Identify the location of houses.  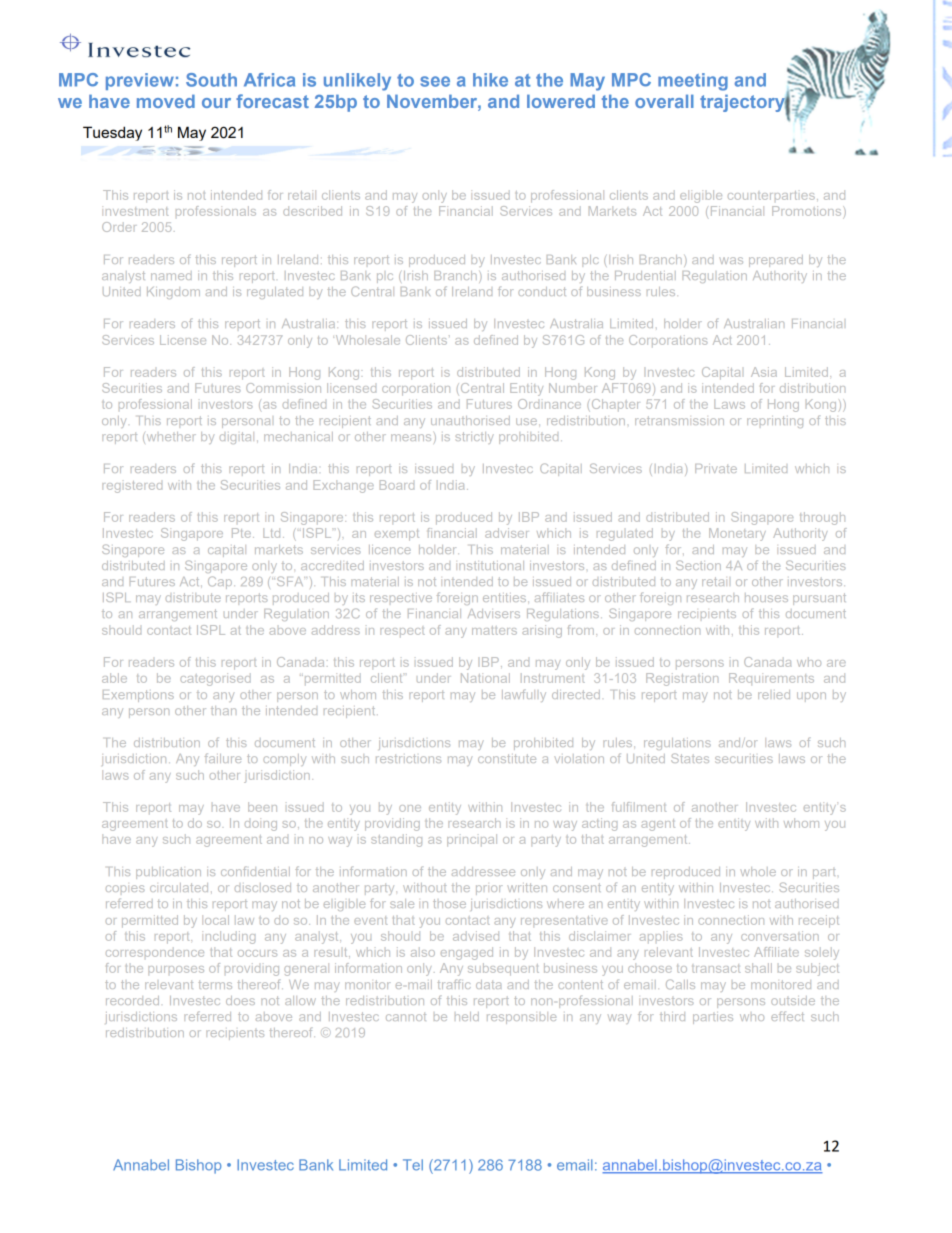
(766, 597).
